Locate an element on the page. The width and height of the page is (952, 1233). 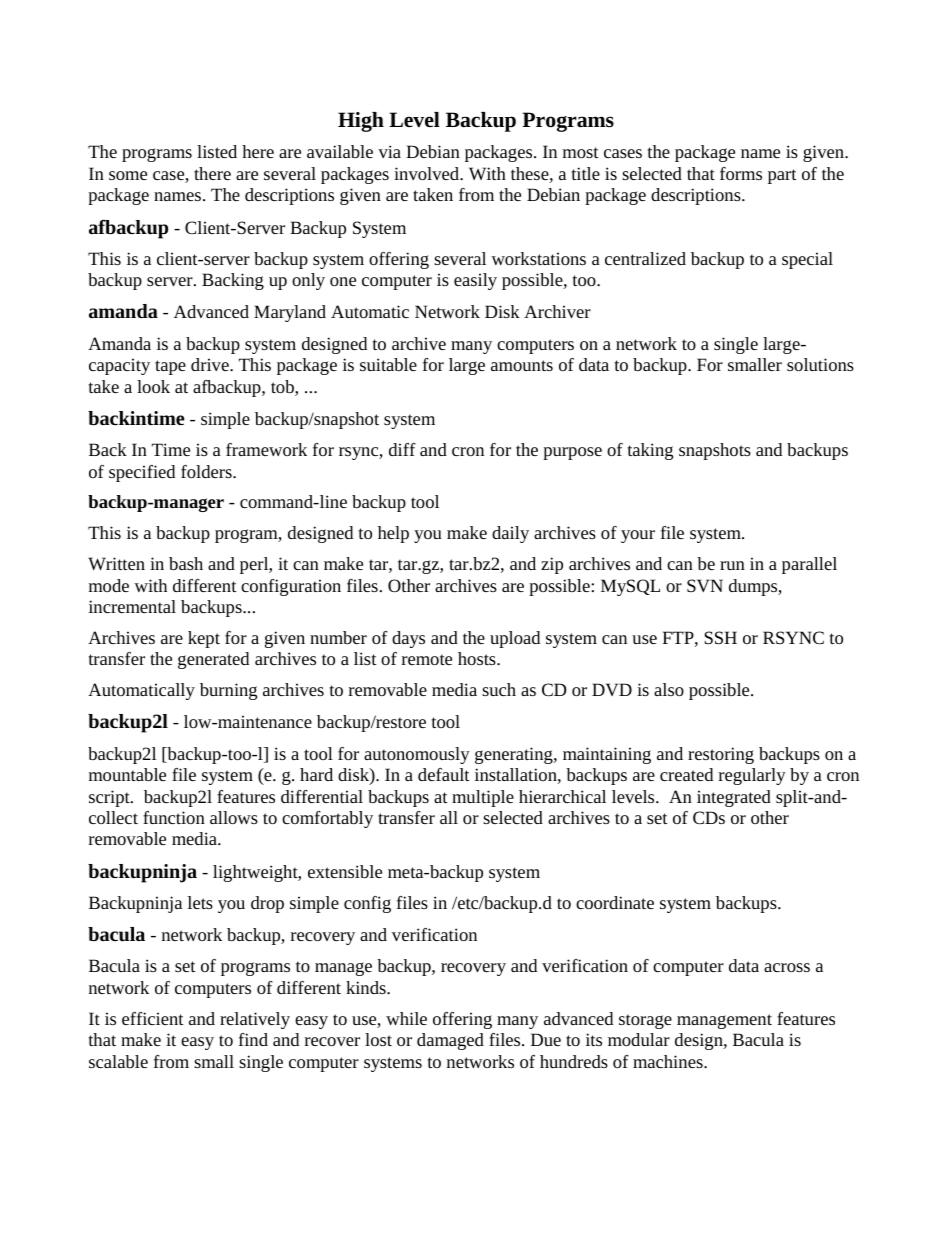
amounts is located at coordinates (522, 365).
